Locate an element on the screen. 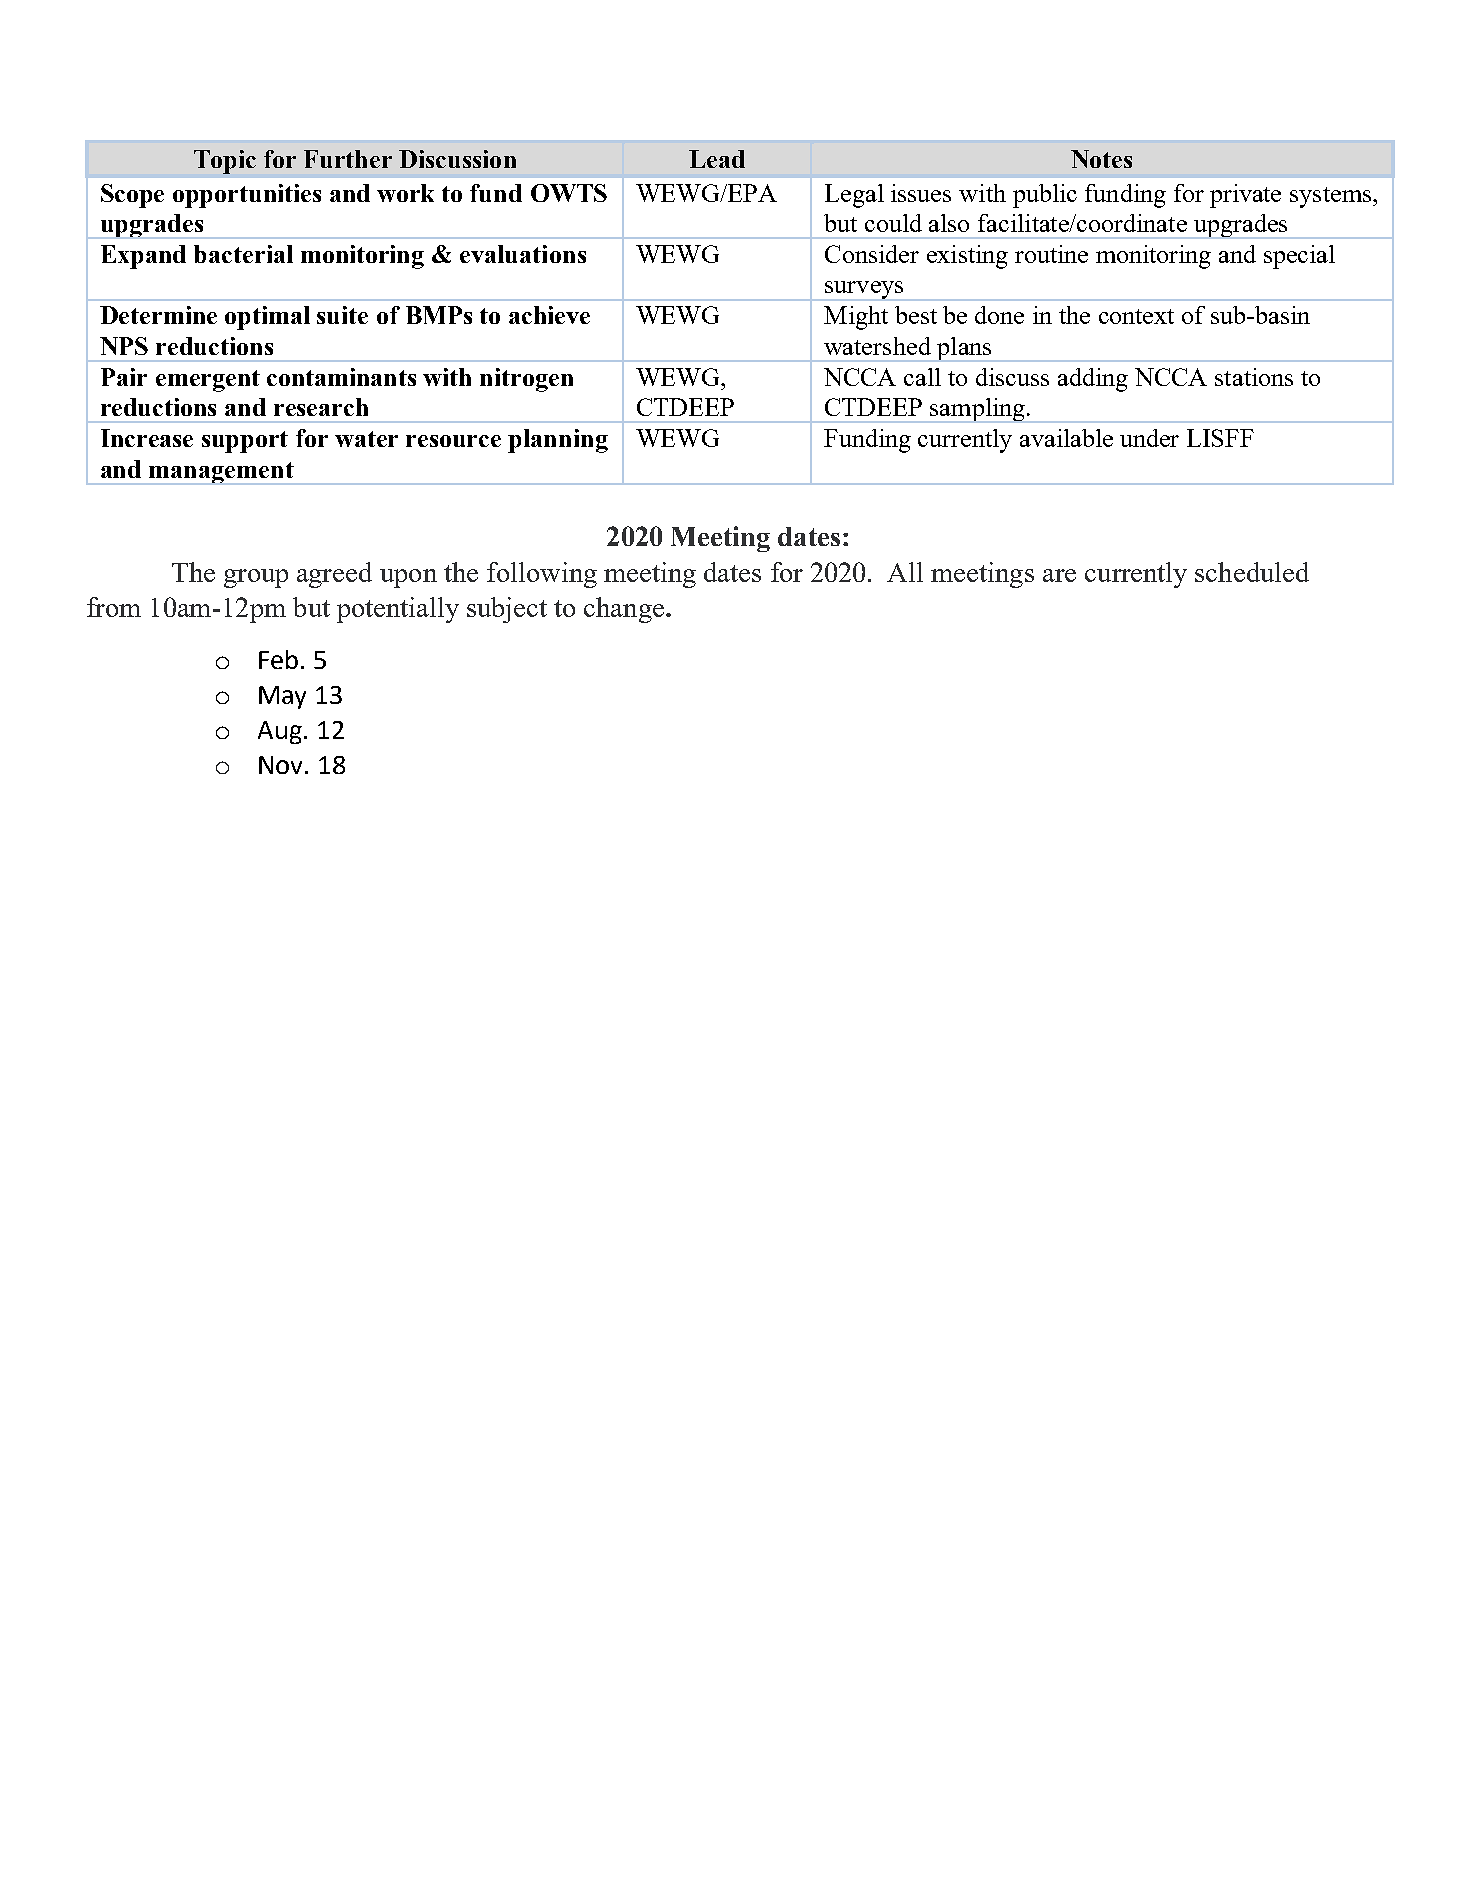 Image resolution: width=1457 pixels, height=1885 pixels. Lead is located at coordinates (717, 159).
